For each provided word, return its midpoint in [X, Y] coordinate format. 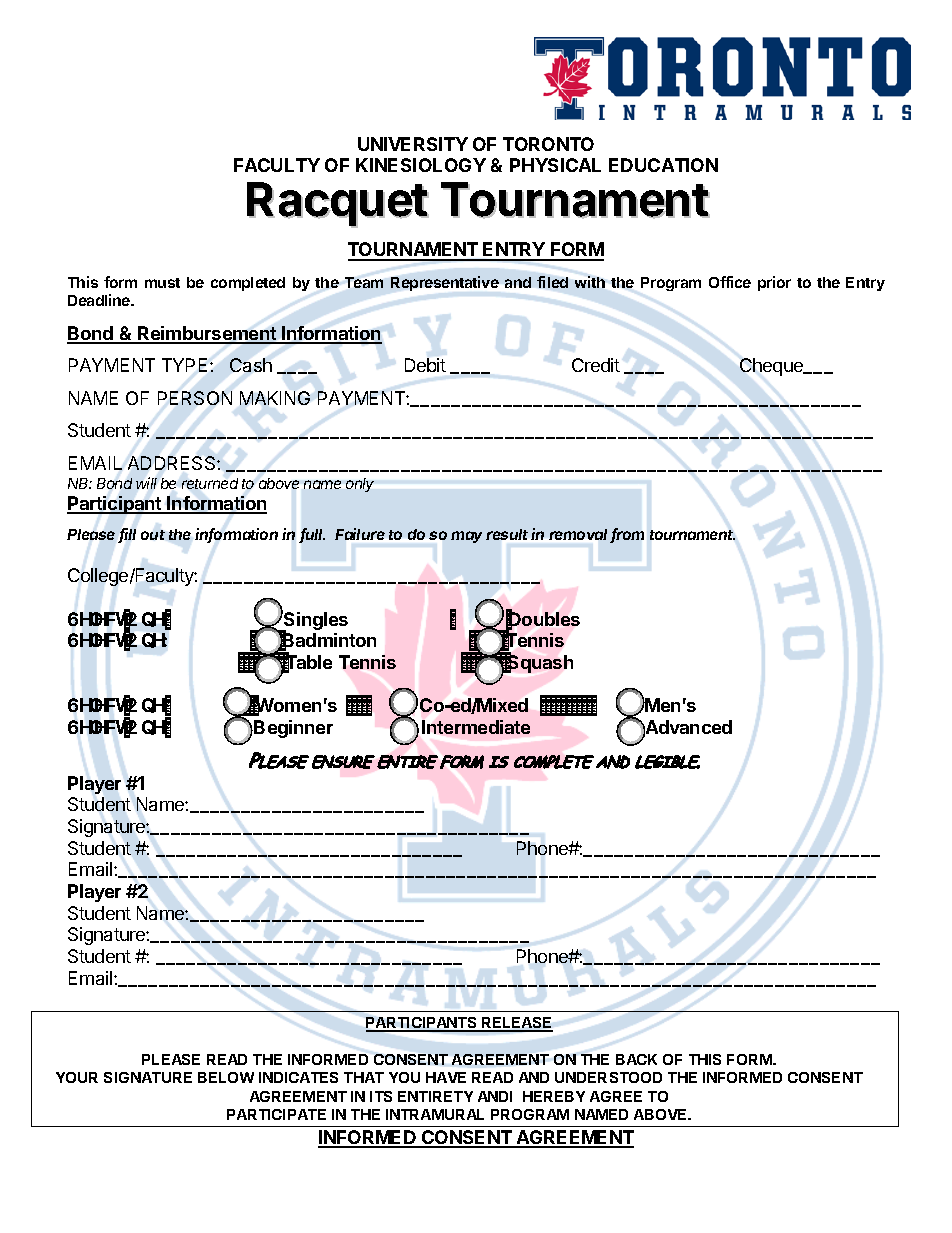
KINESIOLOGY [421, 165]
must [162, 283]
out [153, 535]
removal [580, 536]
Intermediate [476, 727]
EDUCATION [663, 165]
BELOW [226, 1077]
